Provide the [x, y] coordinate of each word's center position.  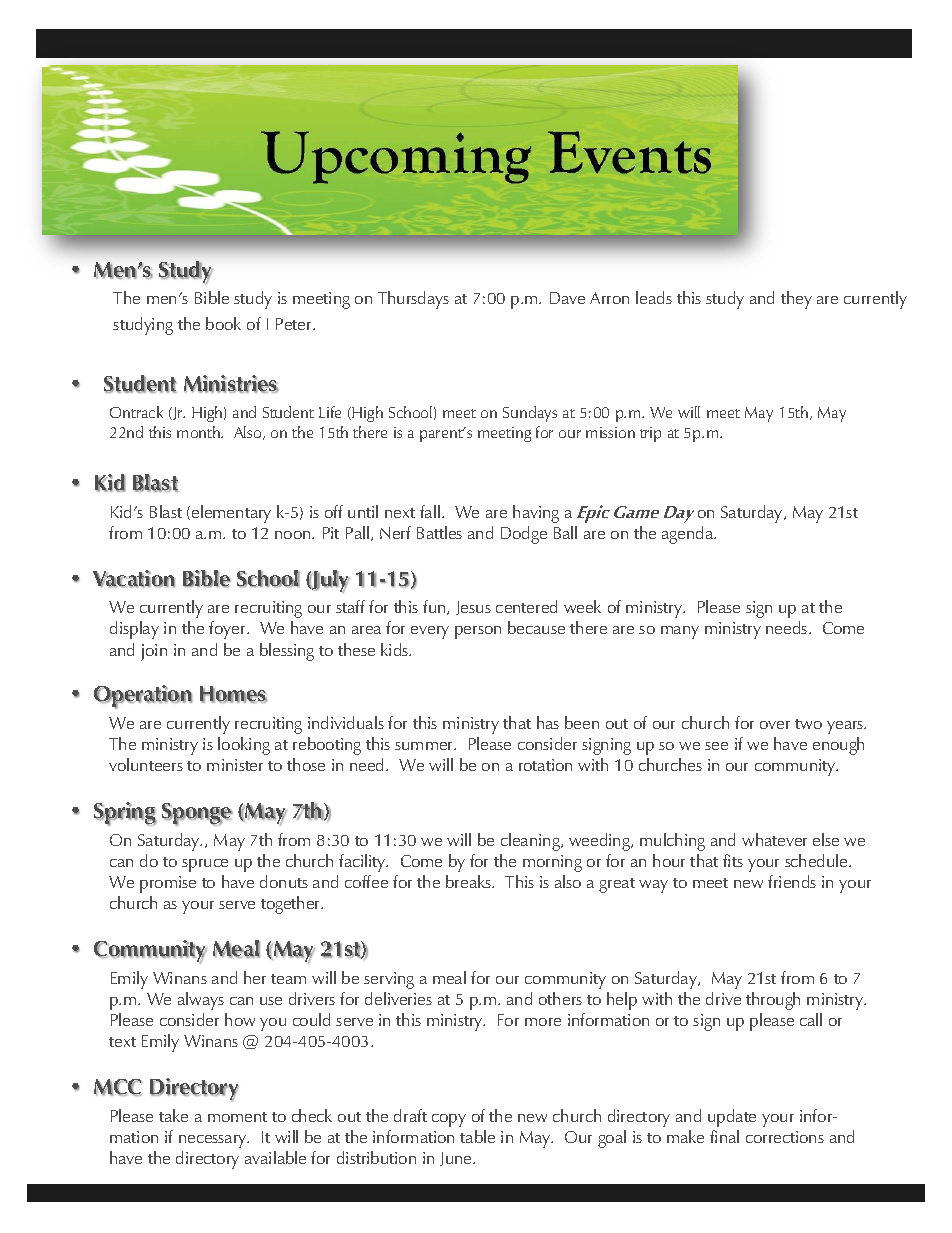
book [223, 323]
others [560, 998]
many [680, 632]
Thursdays [413, 300]
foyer [228, 630]
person [478, 632]
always [201, 1001]
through [773, 1001]
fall [430, 511]
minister [235, 765]
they [796, 300]
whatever [774, 839]
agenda [689, 535]
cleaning [532, 842]
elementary [231, 514]
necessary [214, 1141]
